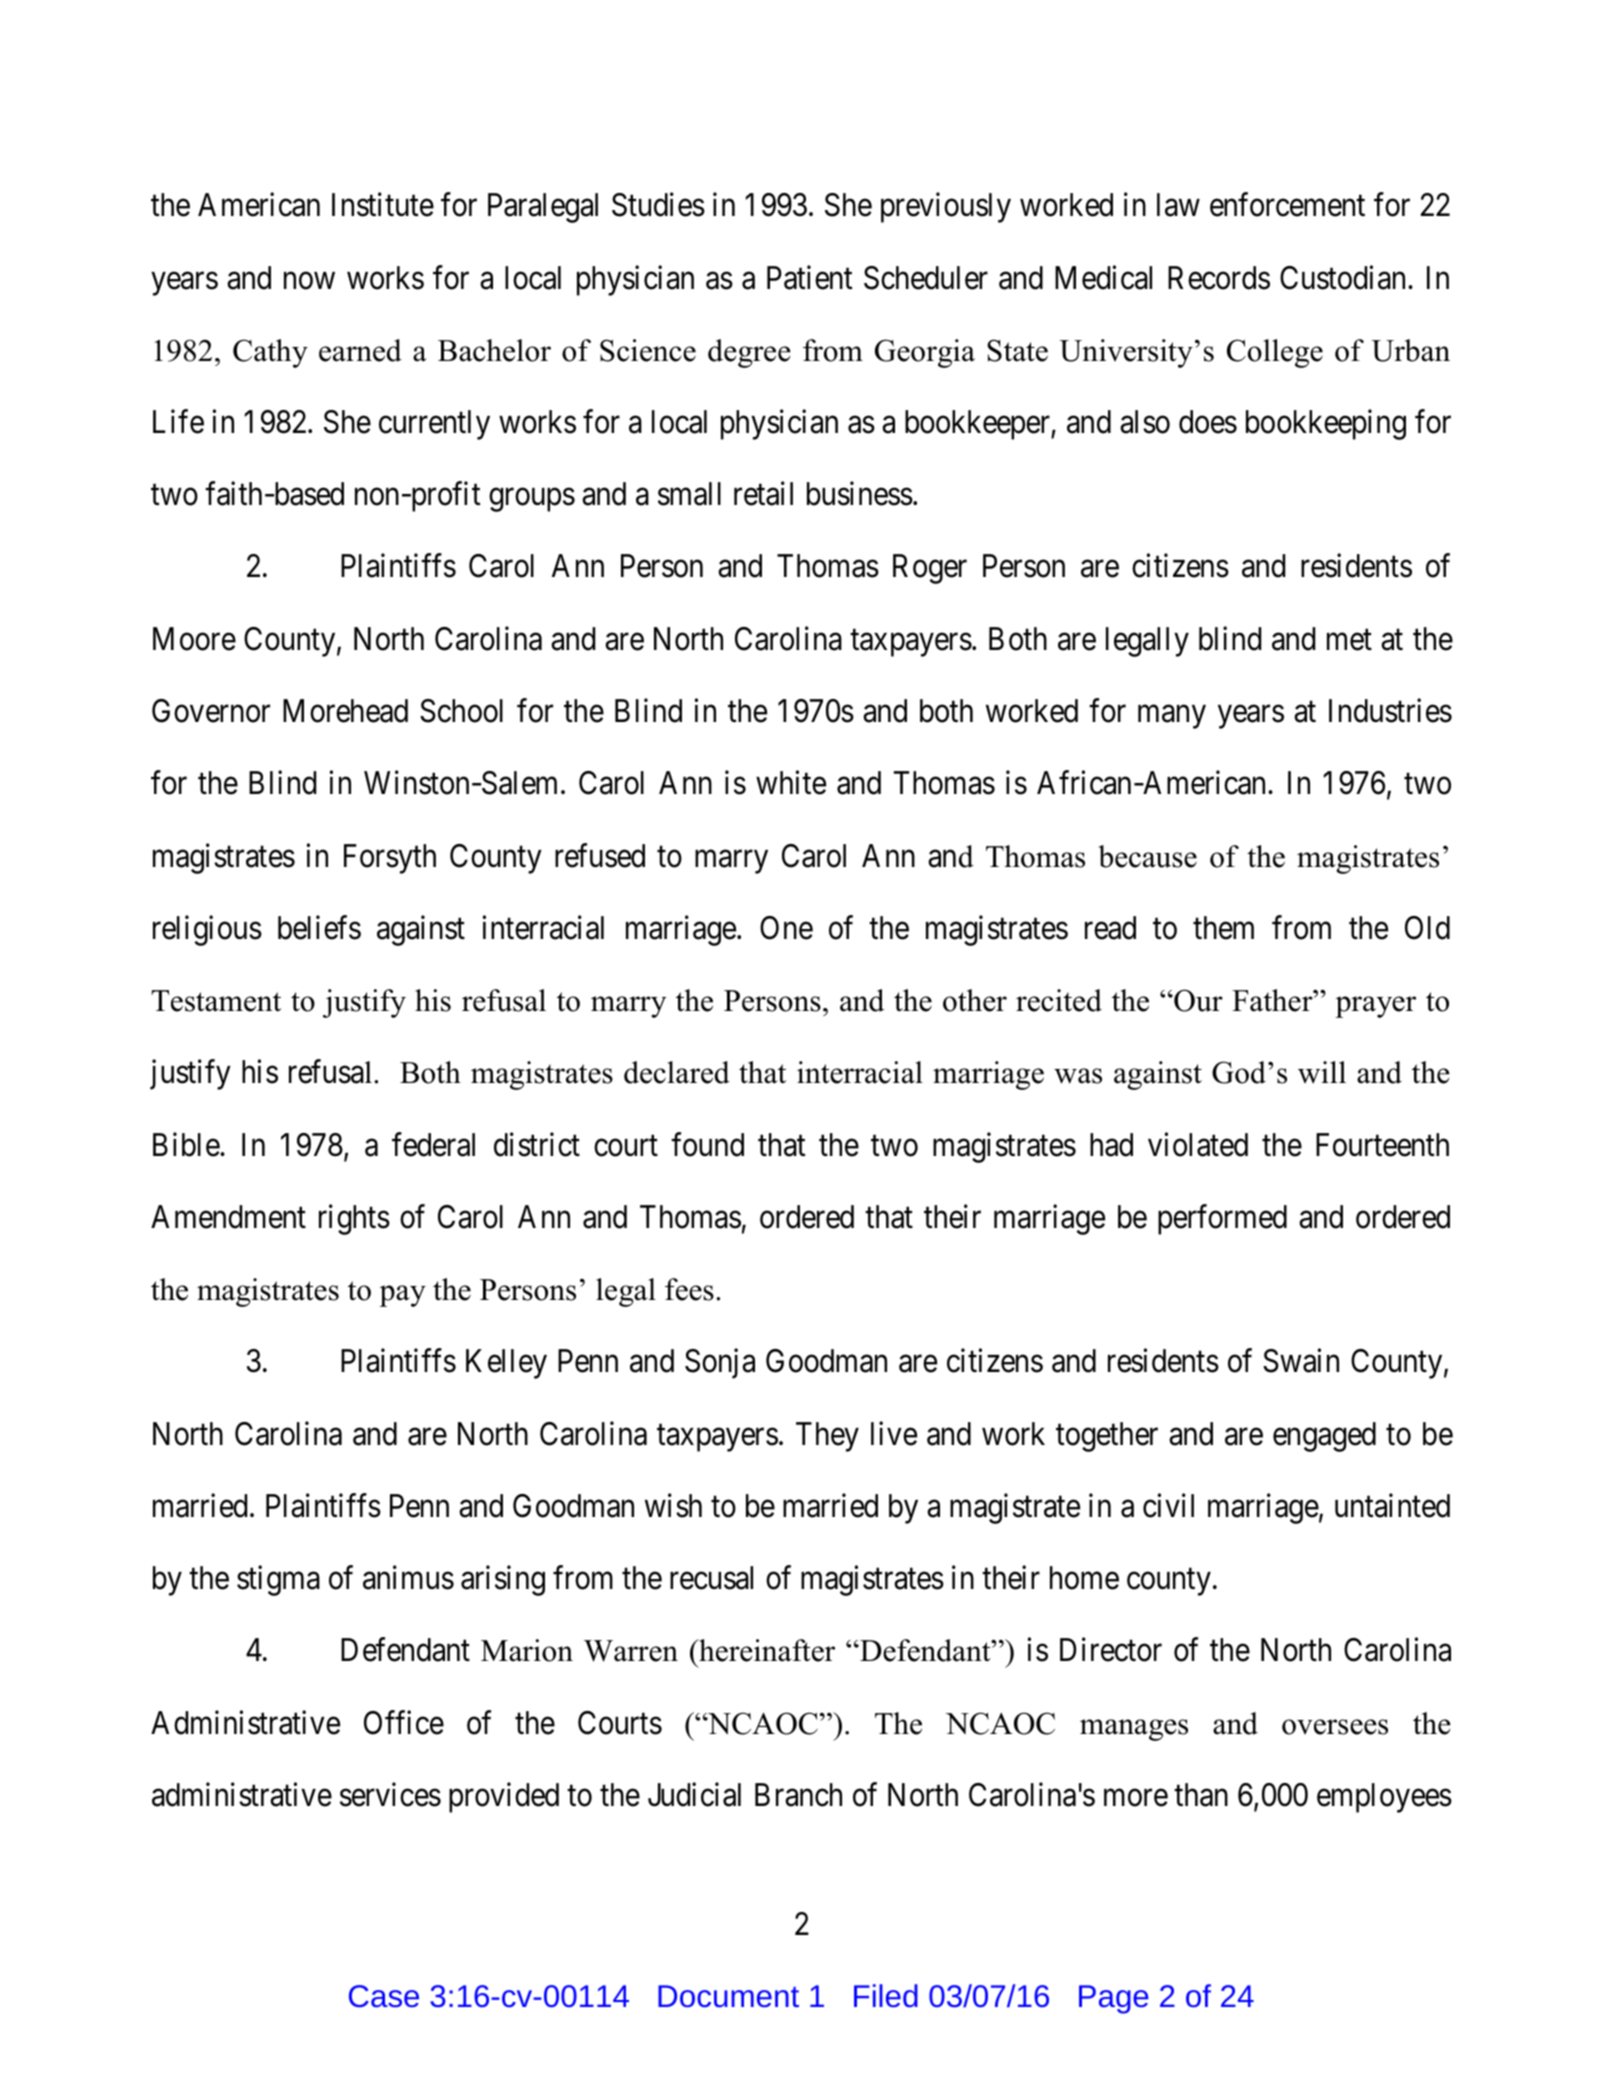 This screenshot has width=1602, height=2073. What do you see at coordinates (309, 281) in the screenshot?
I see `now` at bounding box center [309, 281].
